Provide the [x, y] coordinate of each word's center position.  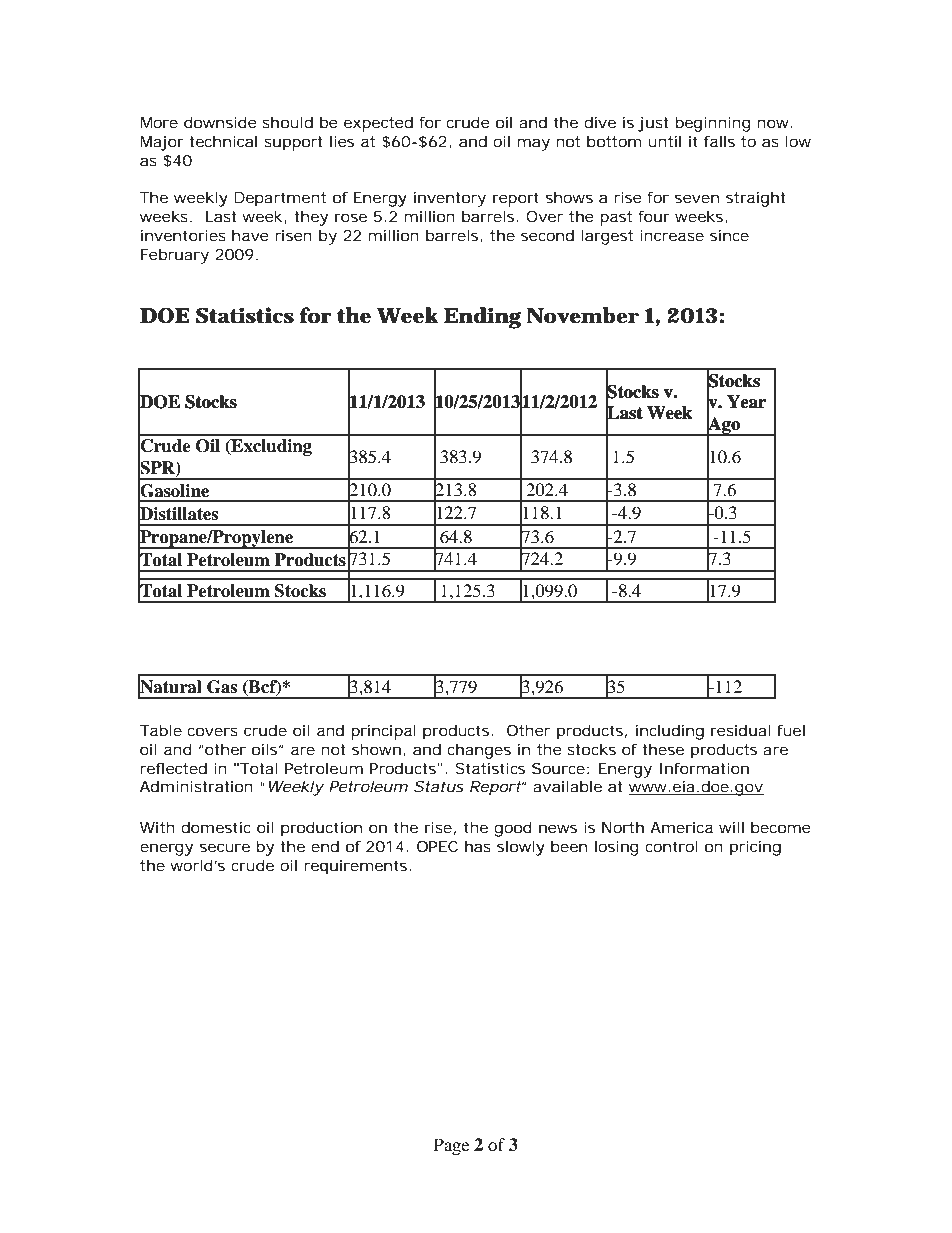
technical [223, 141]
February [175, 256]
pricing [755, 848]
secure [225, 847]
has [478, 846]
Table [161, 730]
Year [746, 402]
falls [719, 141]
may [534, 144]
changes [479, 751]
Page [451, 1146]
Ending [482, 318]
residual [741, 730]
